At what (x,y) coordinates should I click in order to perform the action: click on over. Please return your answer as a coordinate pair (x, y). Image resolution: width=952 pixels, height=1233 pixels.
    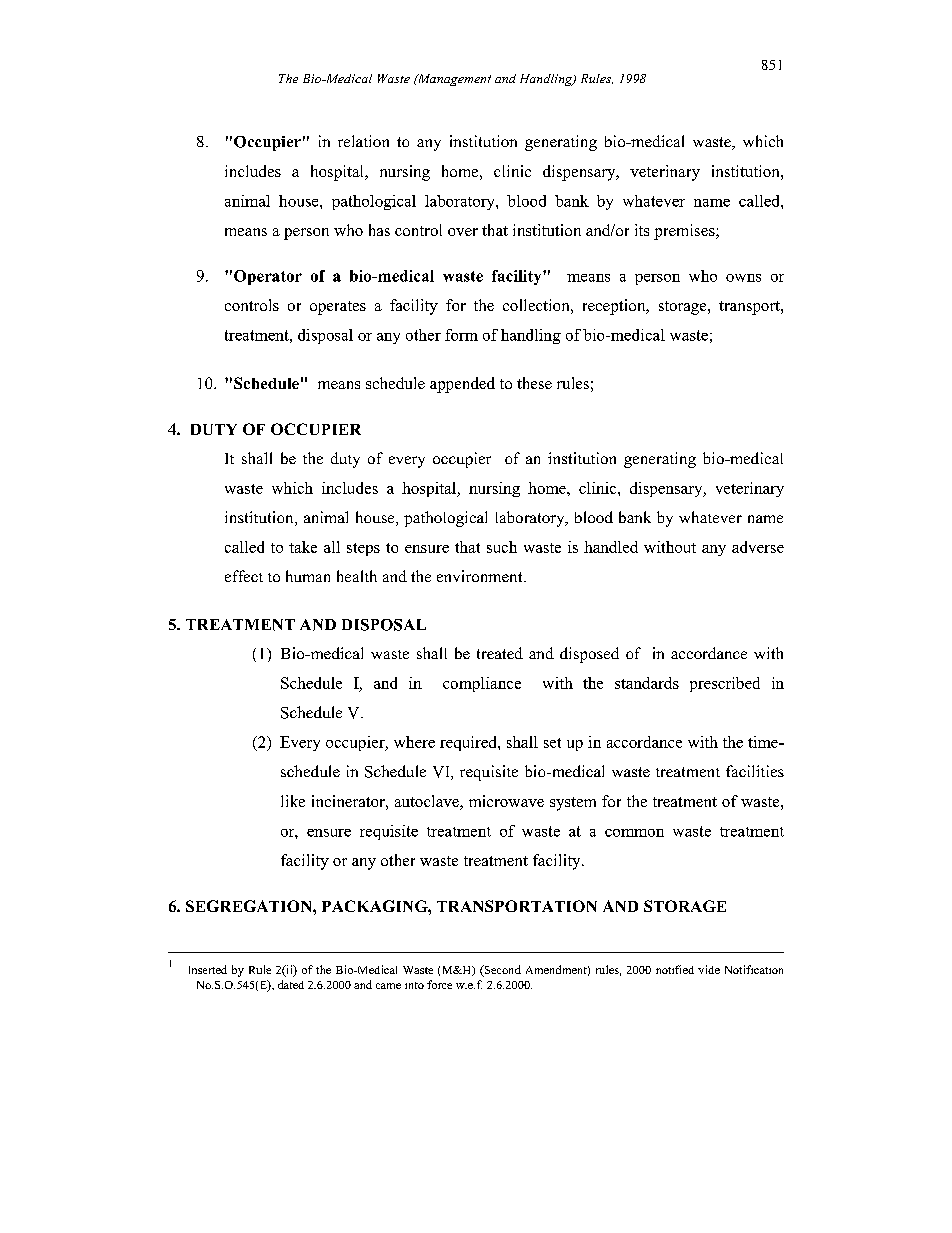
    Looking at the image, I should click on (463, 232).
